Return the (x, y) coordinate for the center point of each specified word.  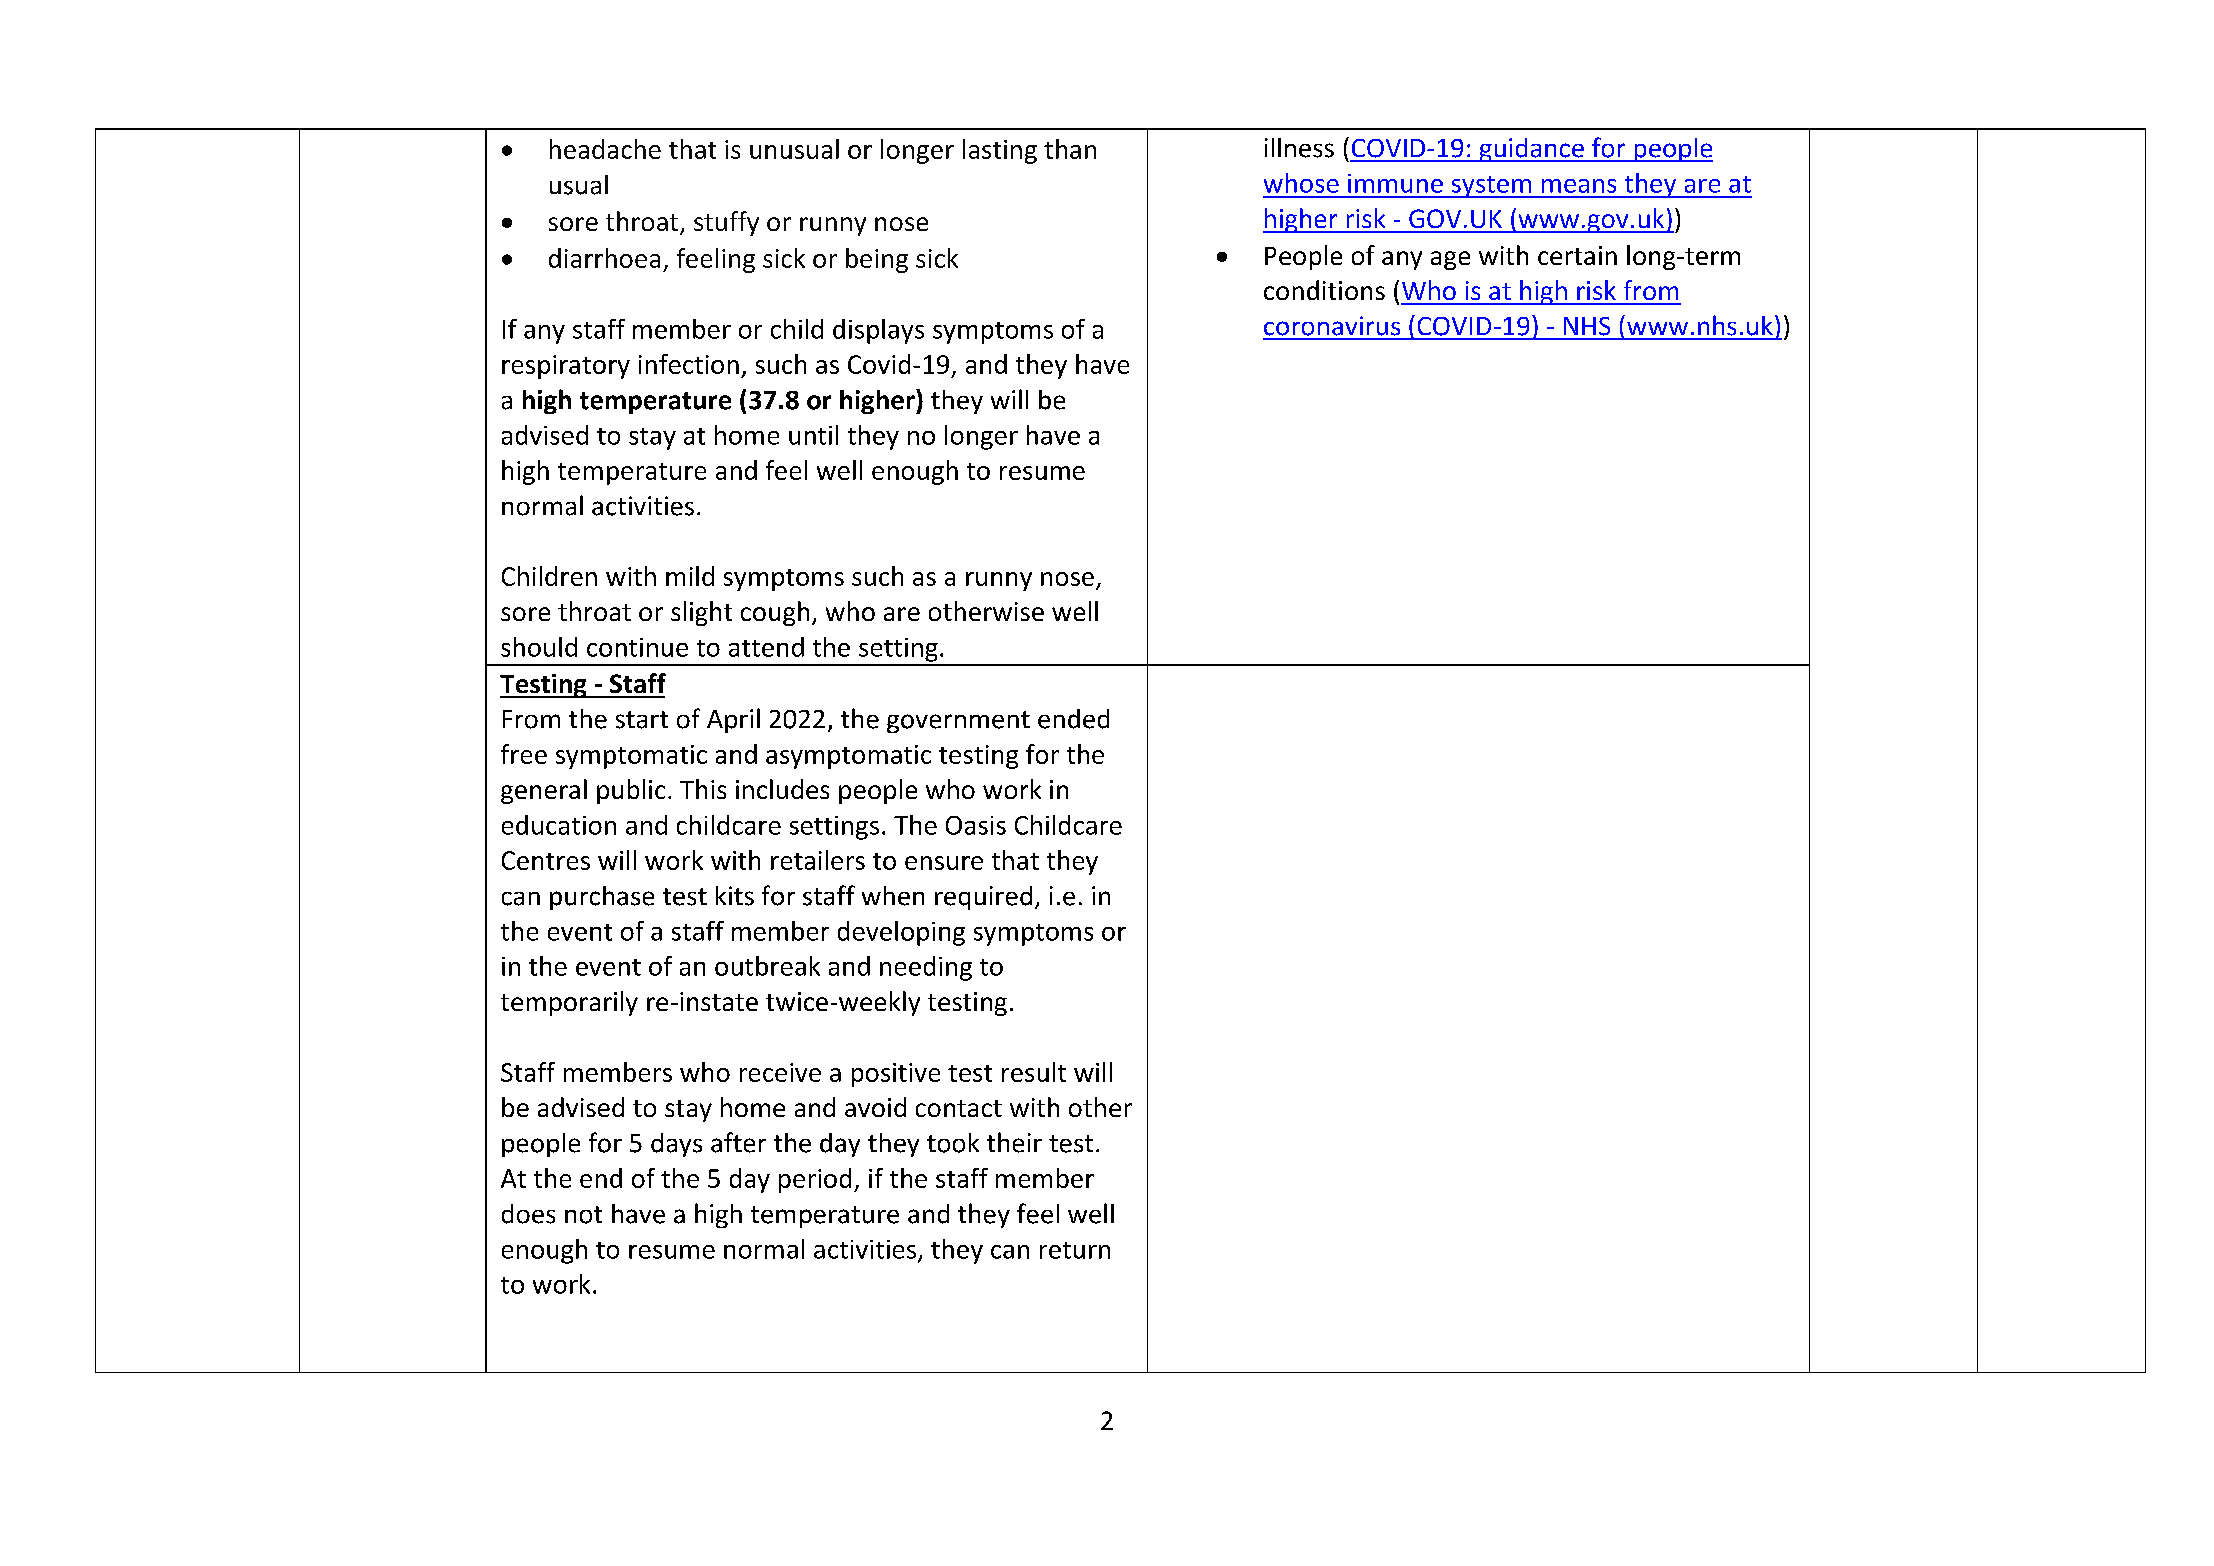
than (1070, 149)
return (1075, 1250)
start (642, 720)
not (583, 1215)
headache (605, 149)
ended (1073, 719)
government (958, 722)
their (1014, 1142)
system (1491, 187)
